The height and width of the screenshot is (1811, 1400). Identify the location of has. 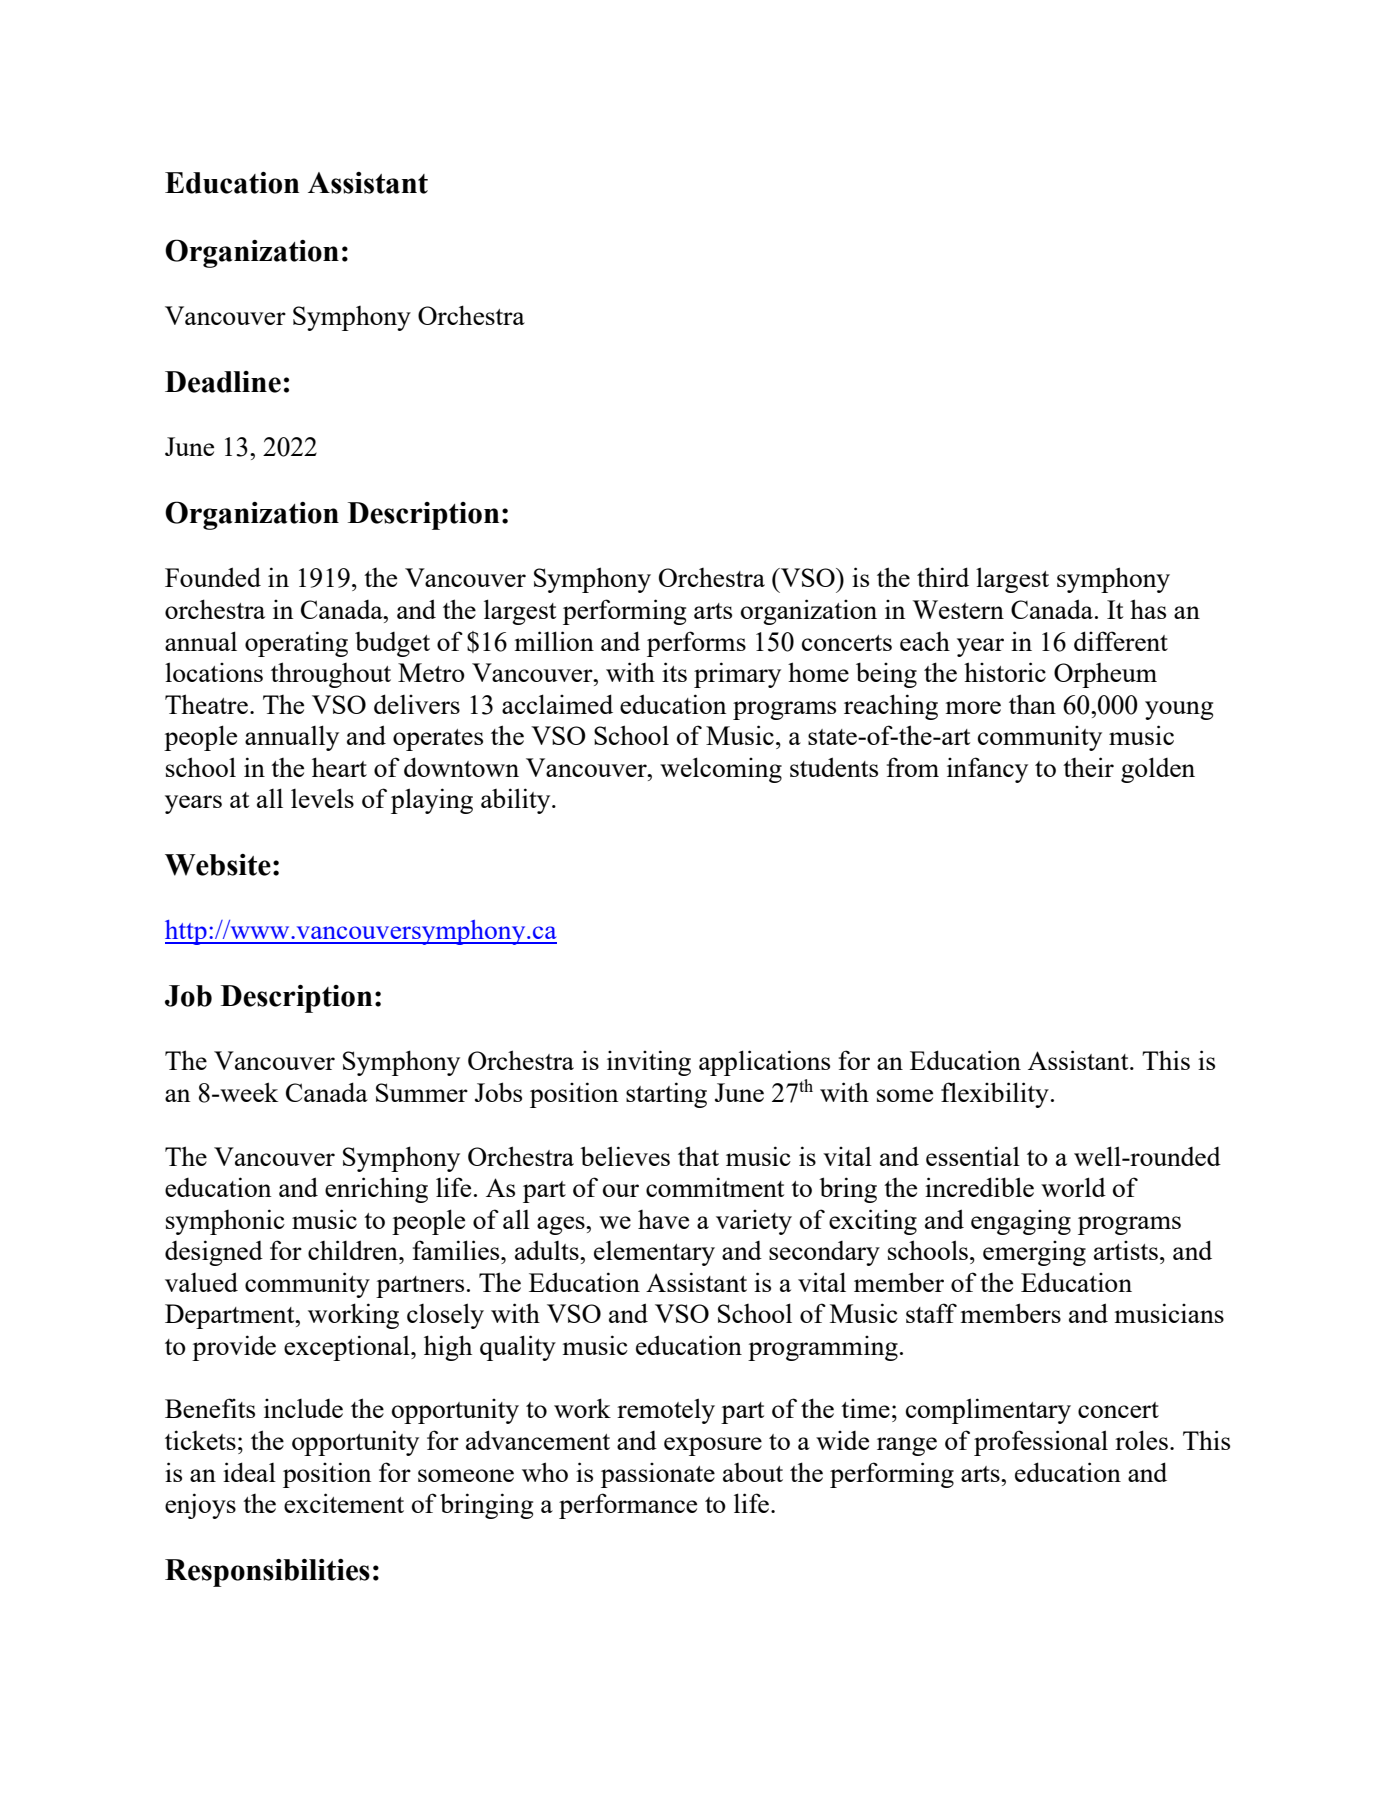
(1148, 609).
